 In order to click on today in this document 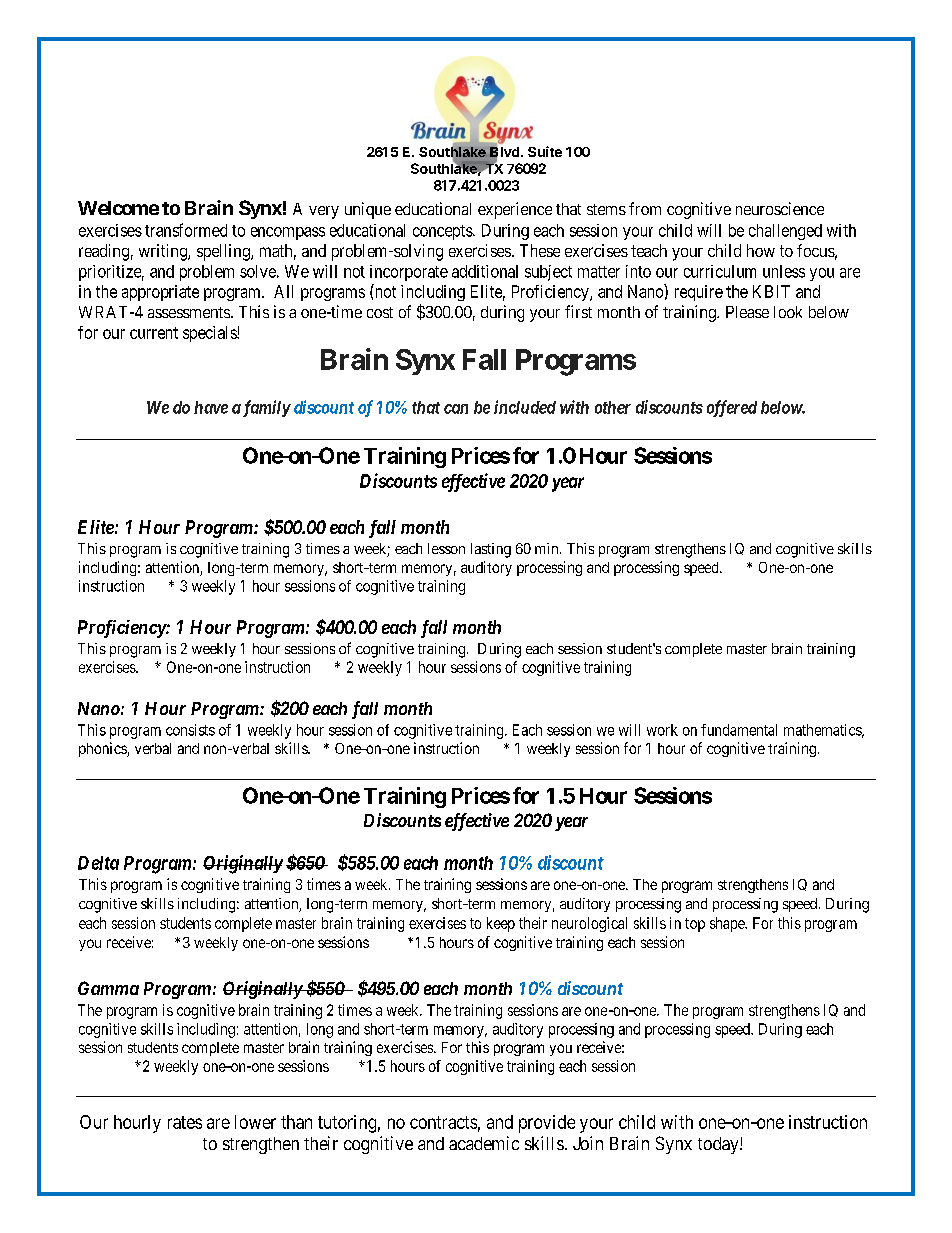, I will do `click(719, 1145)`.
